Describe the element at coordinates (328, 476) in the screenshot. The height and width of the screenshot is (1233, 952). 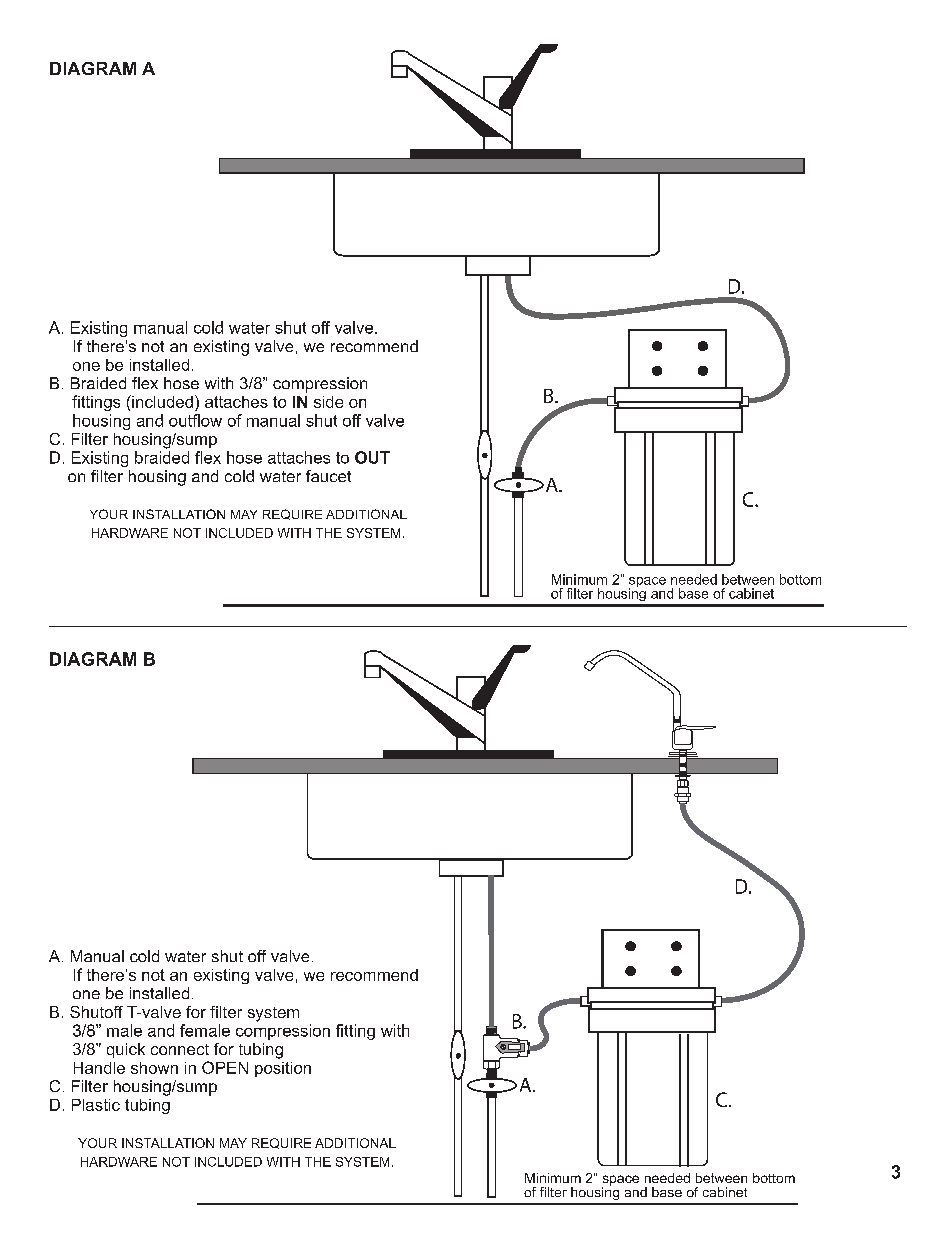
I see `faucet` at that location.
